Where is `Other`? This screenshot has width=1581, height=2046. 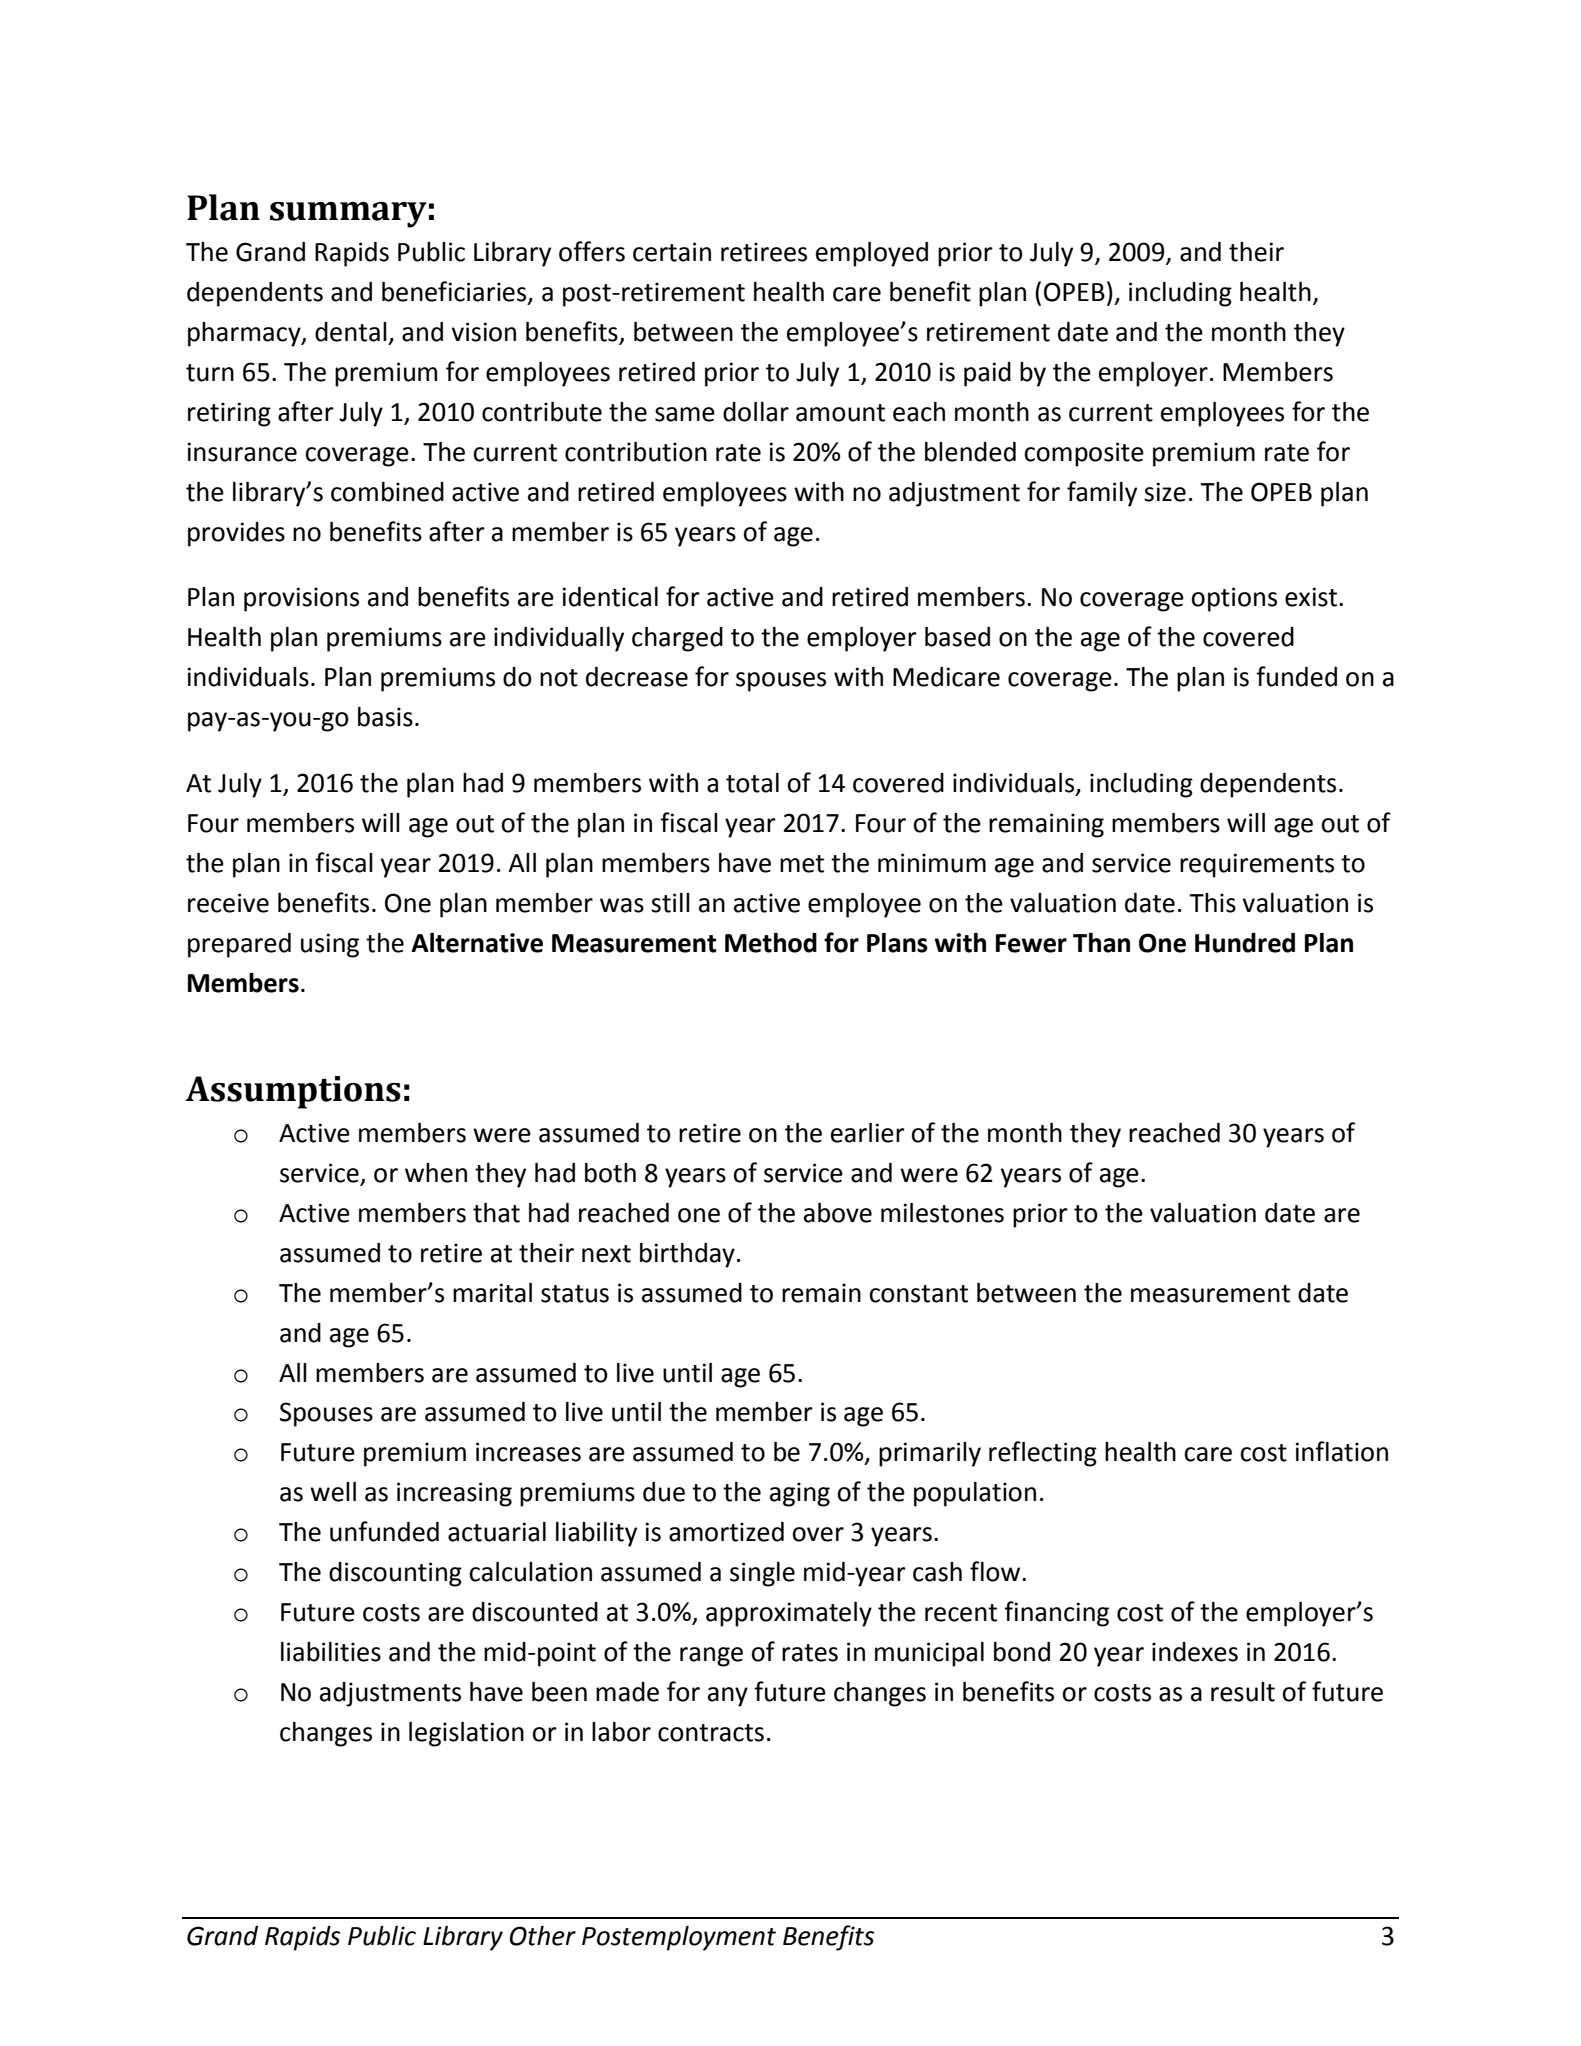 Other is located at coordinates (543, 1936).
